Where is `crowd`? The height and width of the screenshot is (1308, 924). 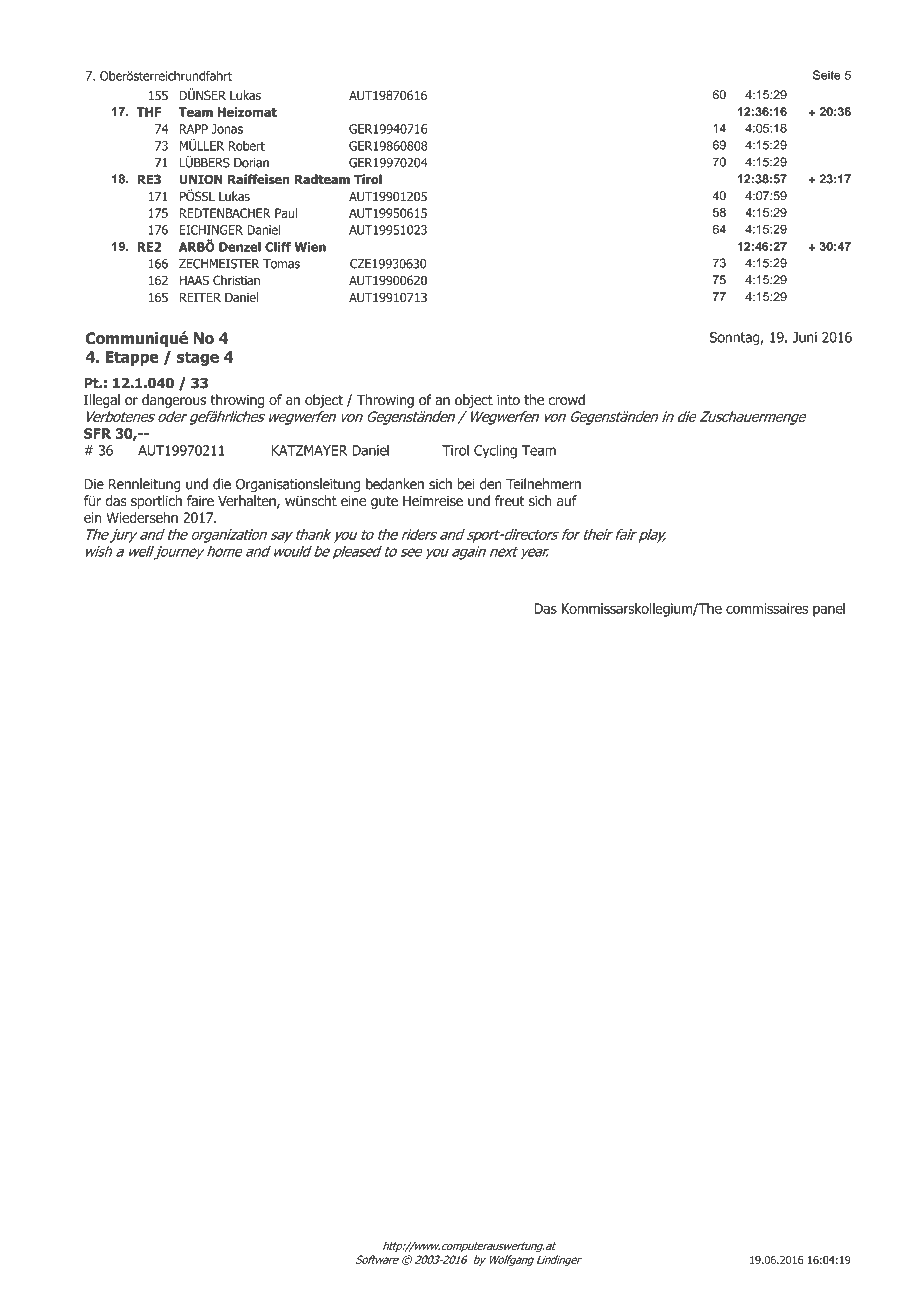 crowd is located at coordinates (567, 400).
